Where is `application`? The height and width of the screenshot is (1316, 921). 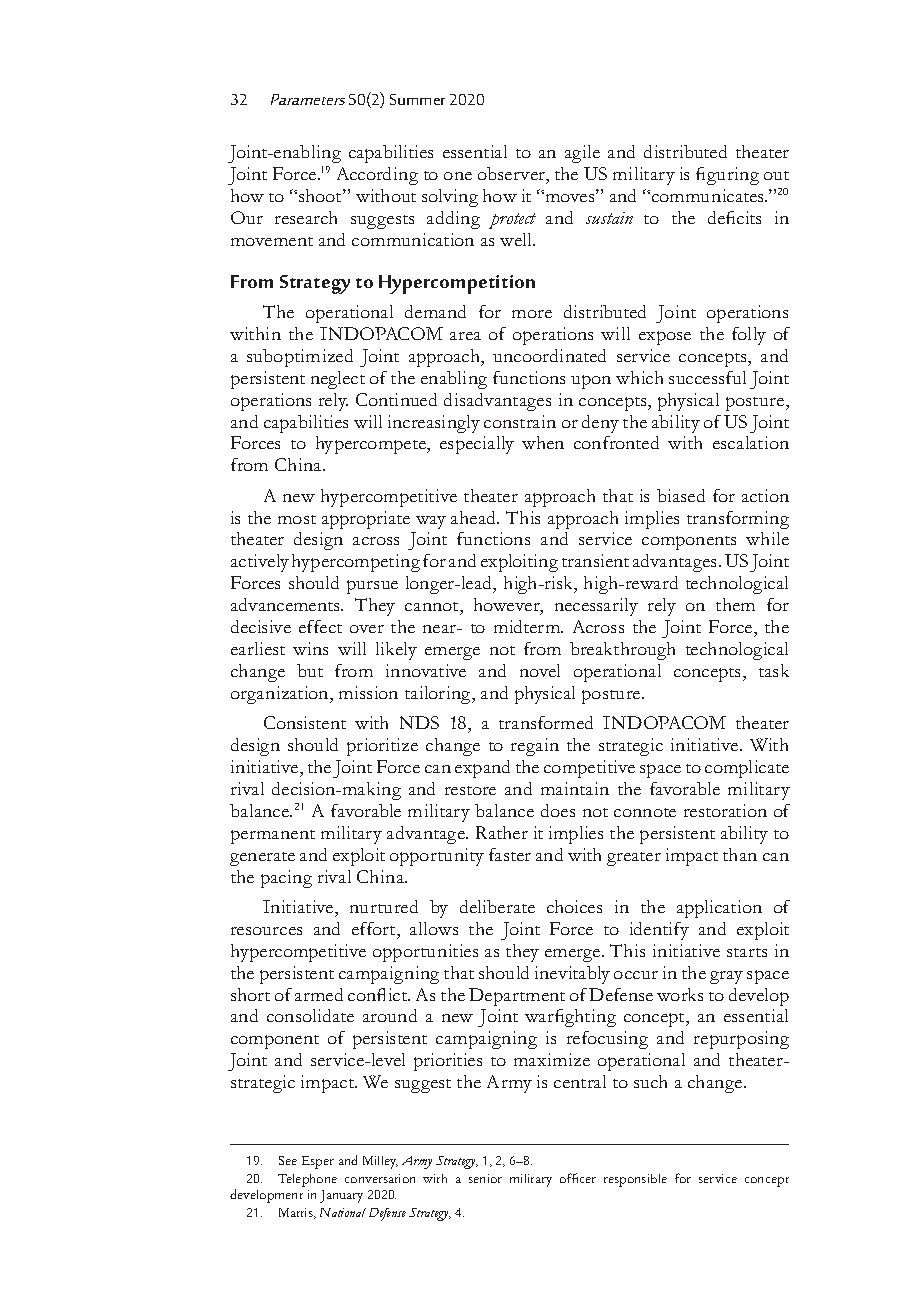 application is located at coordinates (719, 909).
